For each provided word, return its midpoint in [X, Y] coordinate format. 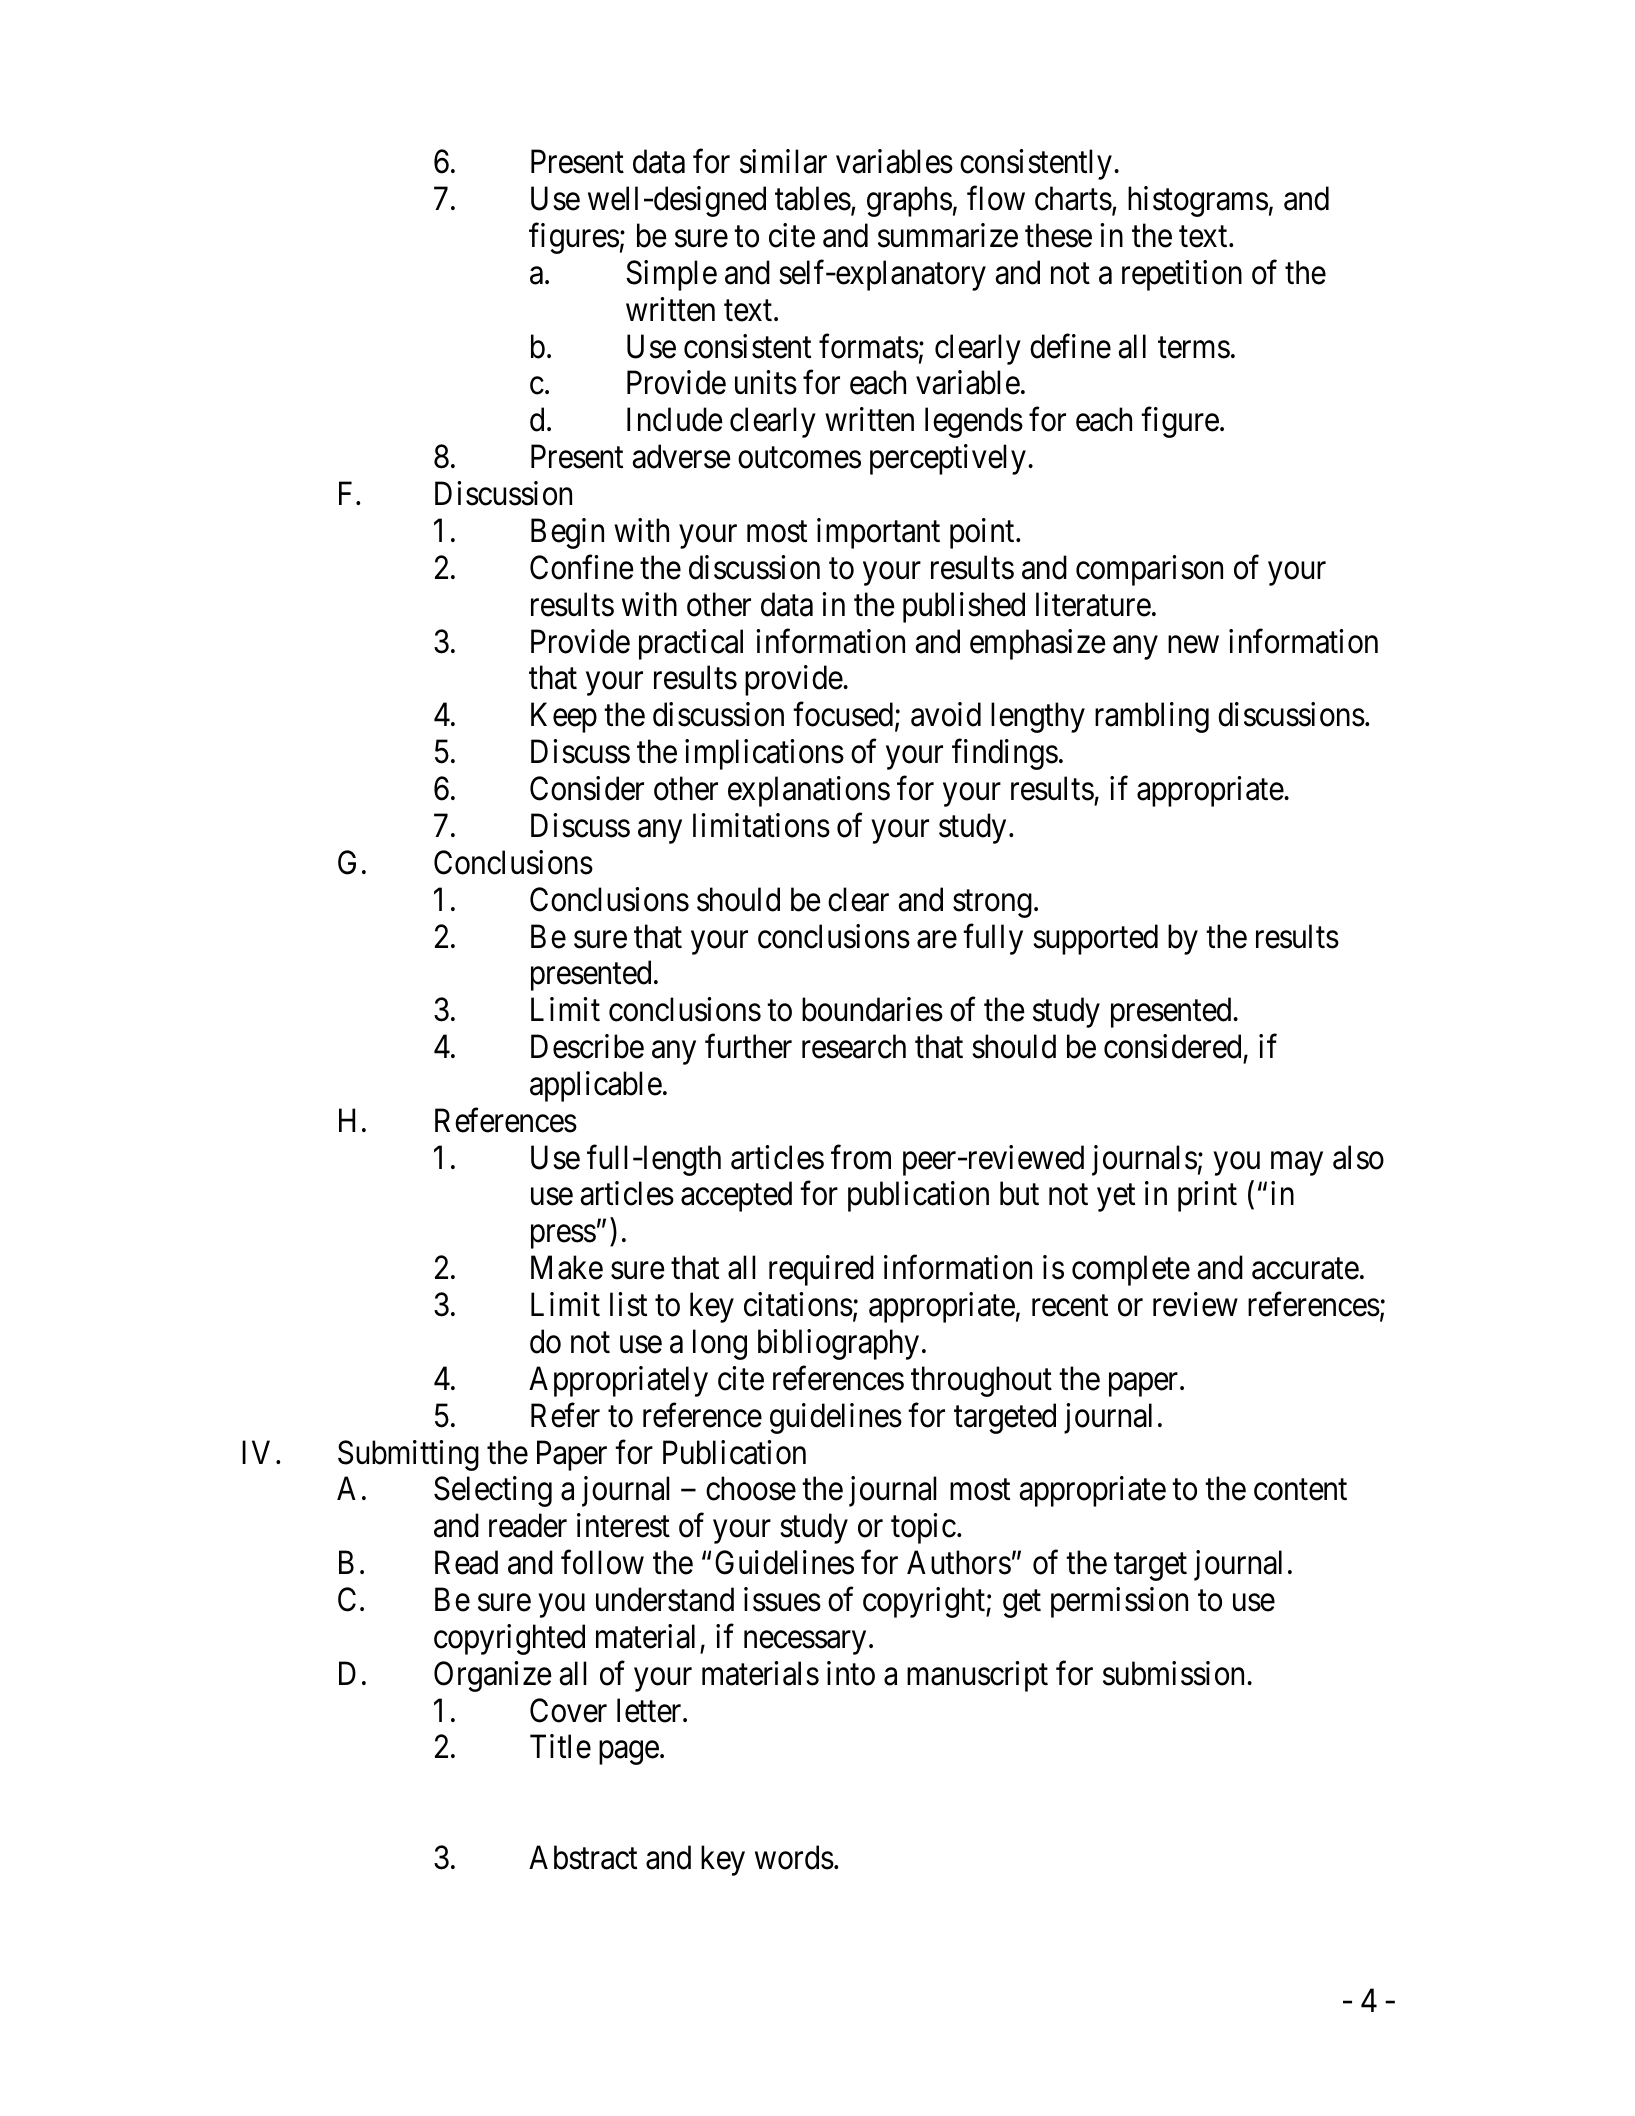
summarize [948, 235]
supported [1095, 939]
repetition [1182, 275]
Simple [671, 275]
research [854, 1046]
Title [560, 1747]
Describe [587, 1046]
